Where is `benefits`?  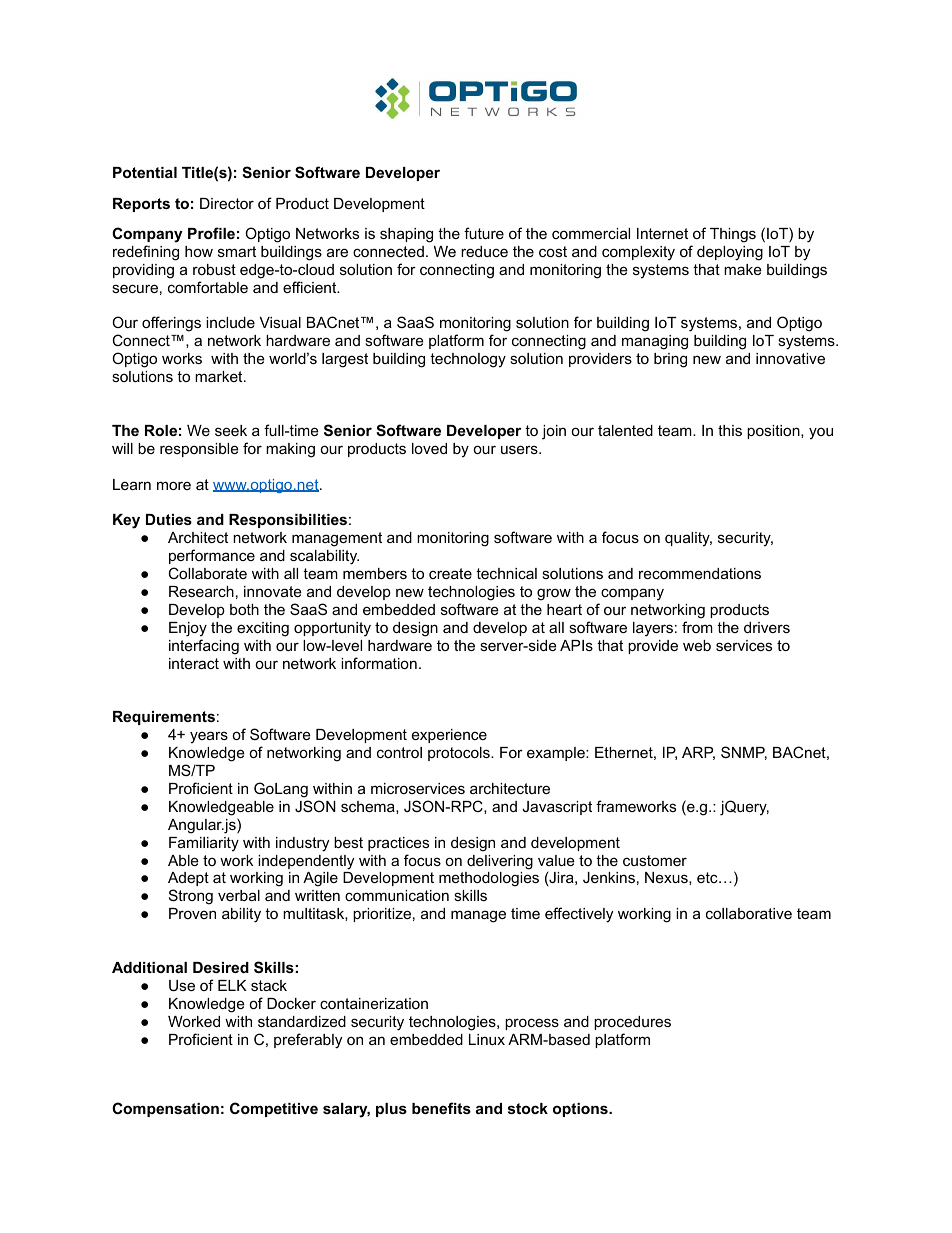 benefits is located at coordinates (441, 1108).
